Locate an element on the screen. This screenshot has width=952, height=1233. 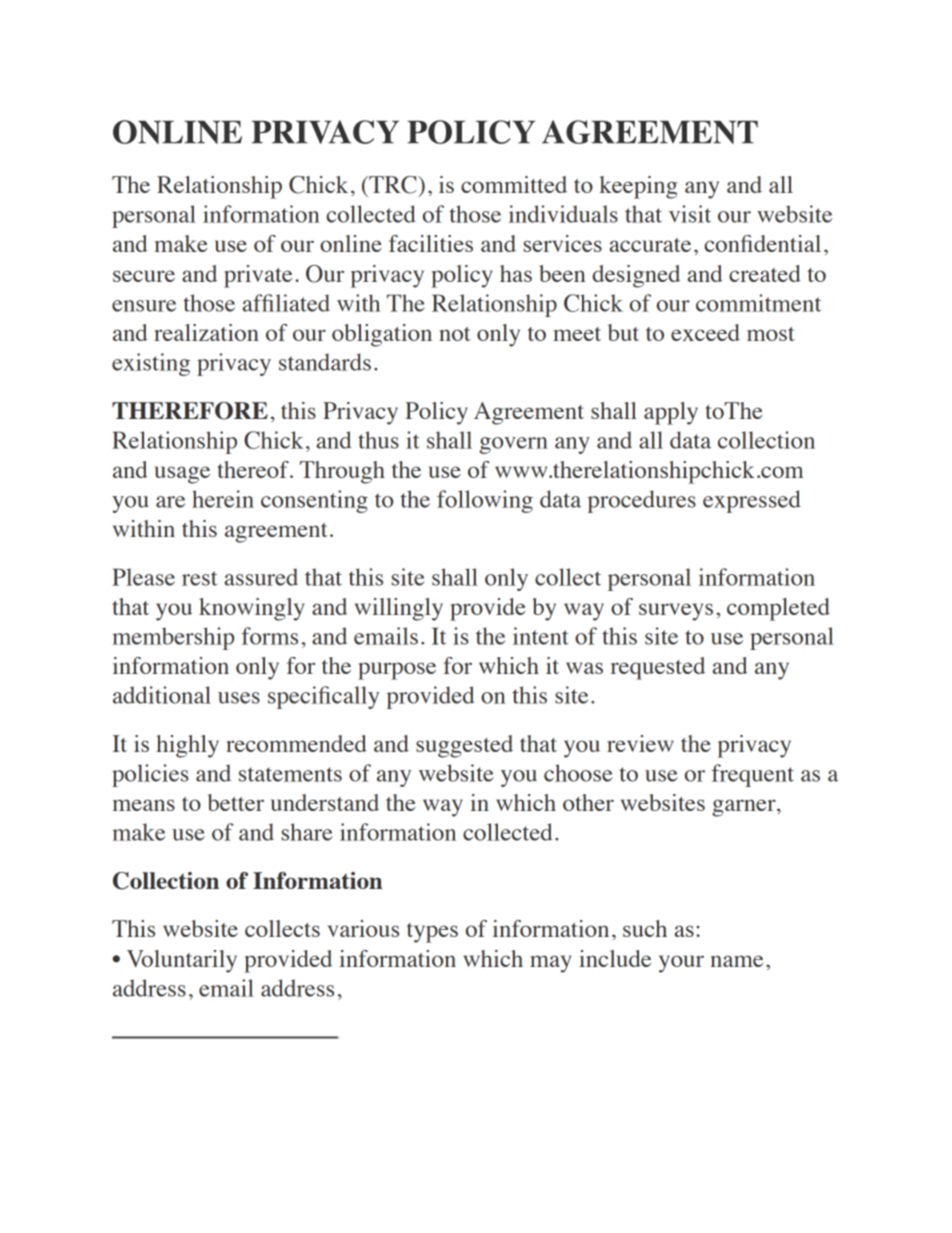
rest is located at coordinates (199, 578).
